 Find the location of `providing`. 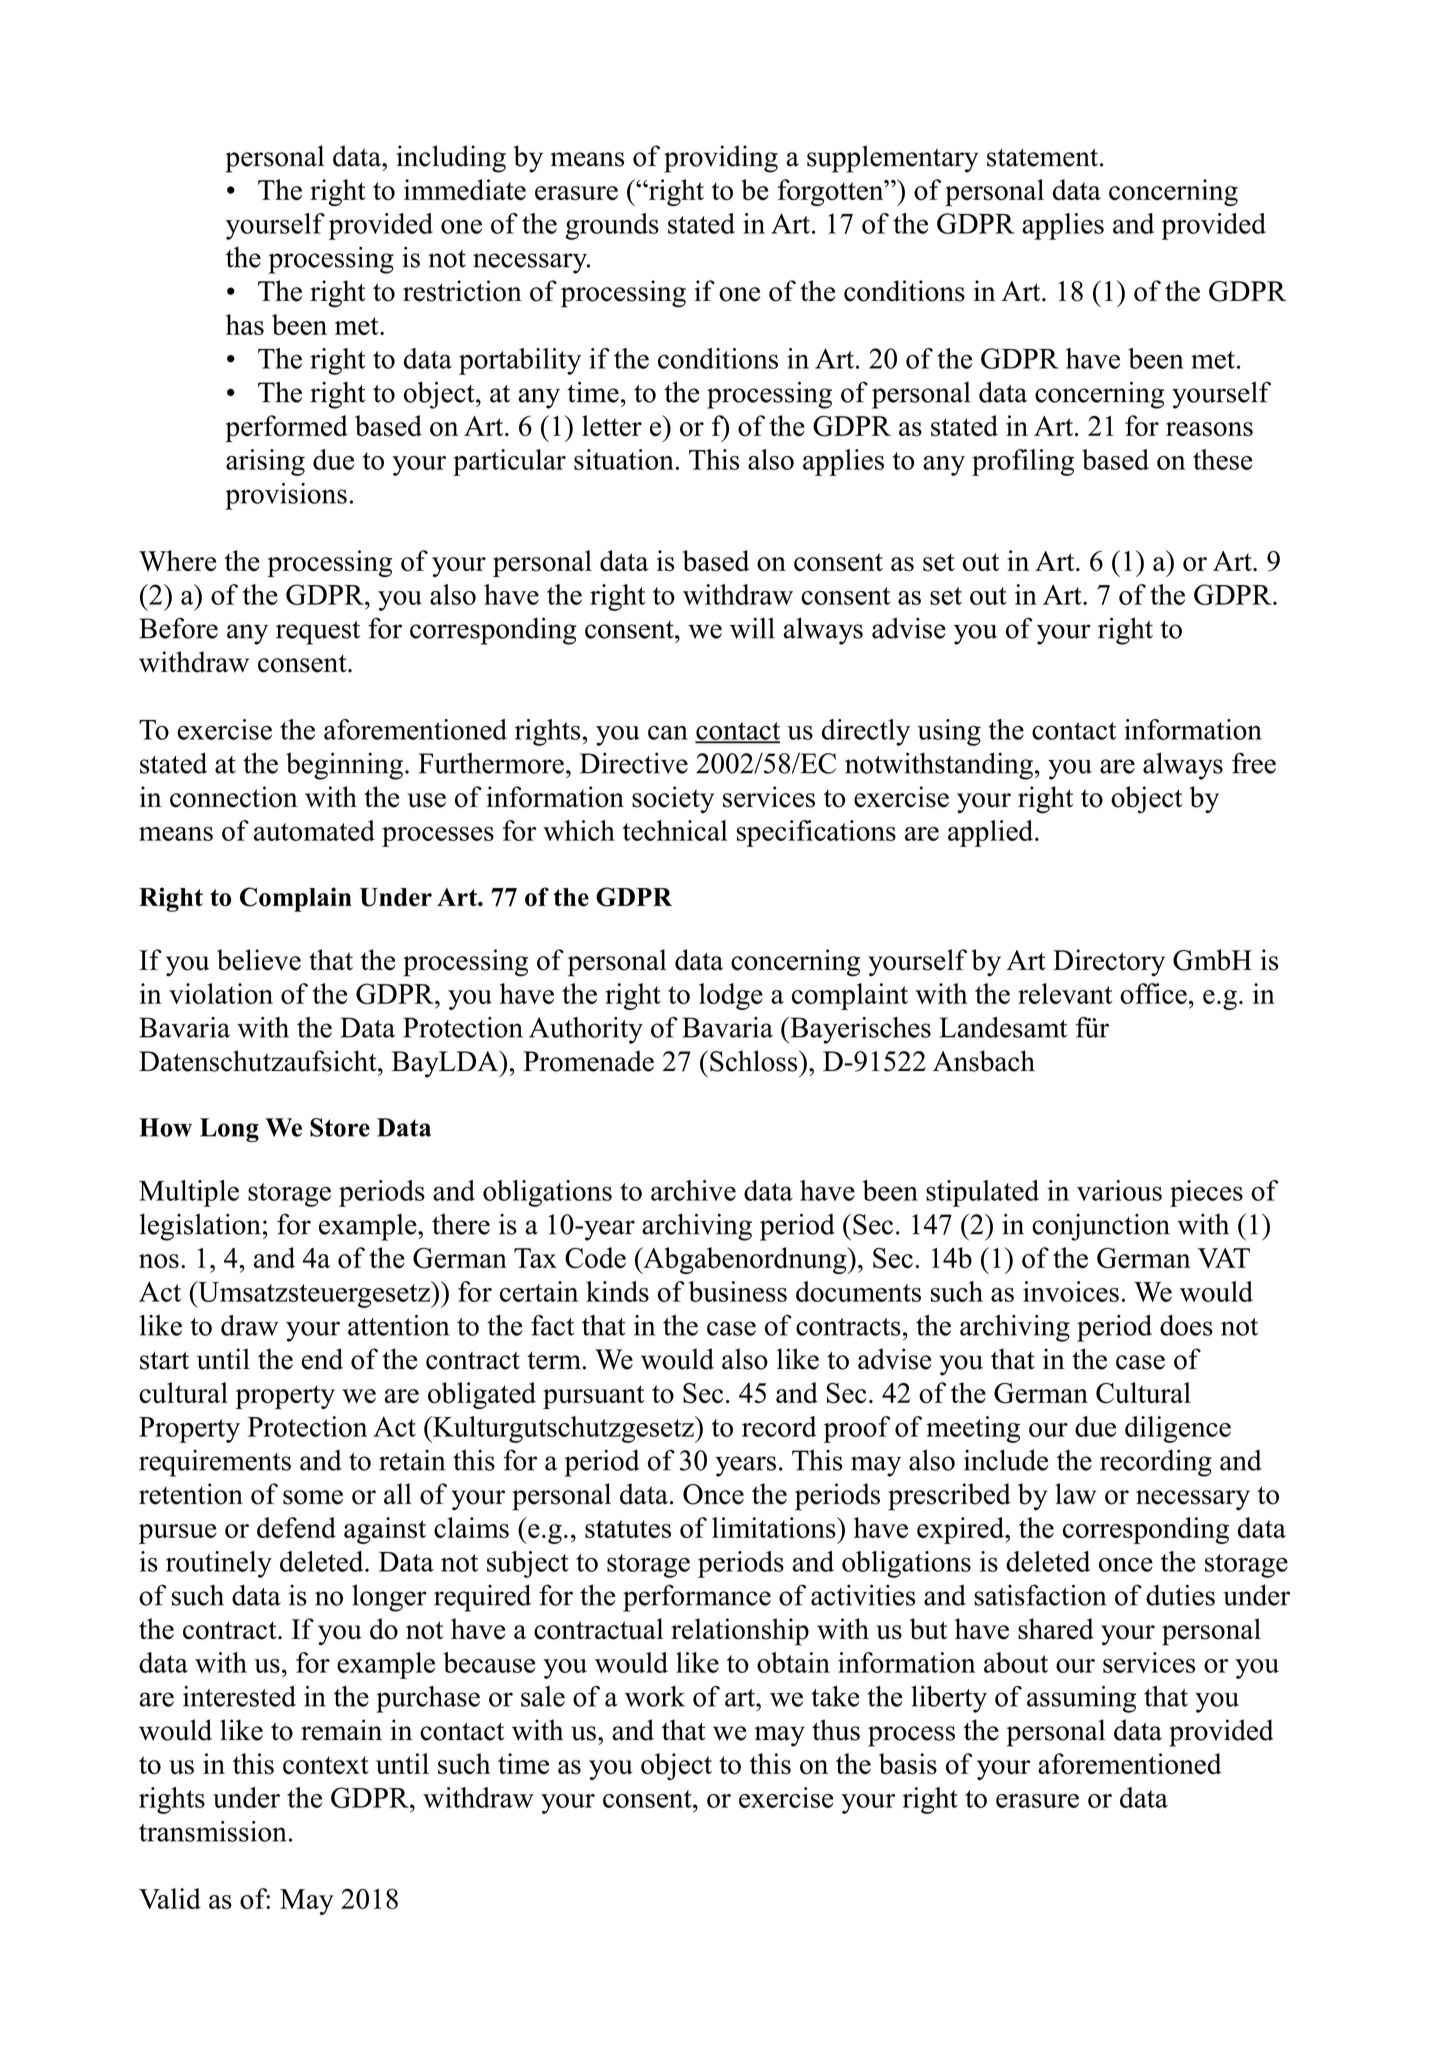

providing is located at coordinates (721, 159).
